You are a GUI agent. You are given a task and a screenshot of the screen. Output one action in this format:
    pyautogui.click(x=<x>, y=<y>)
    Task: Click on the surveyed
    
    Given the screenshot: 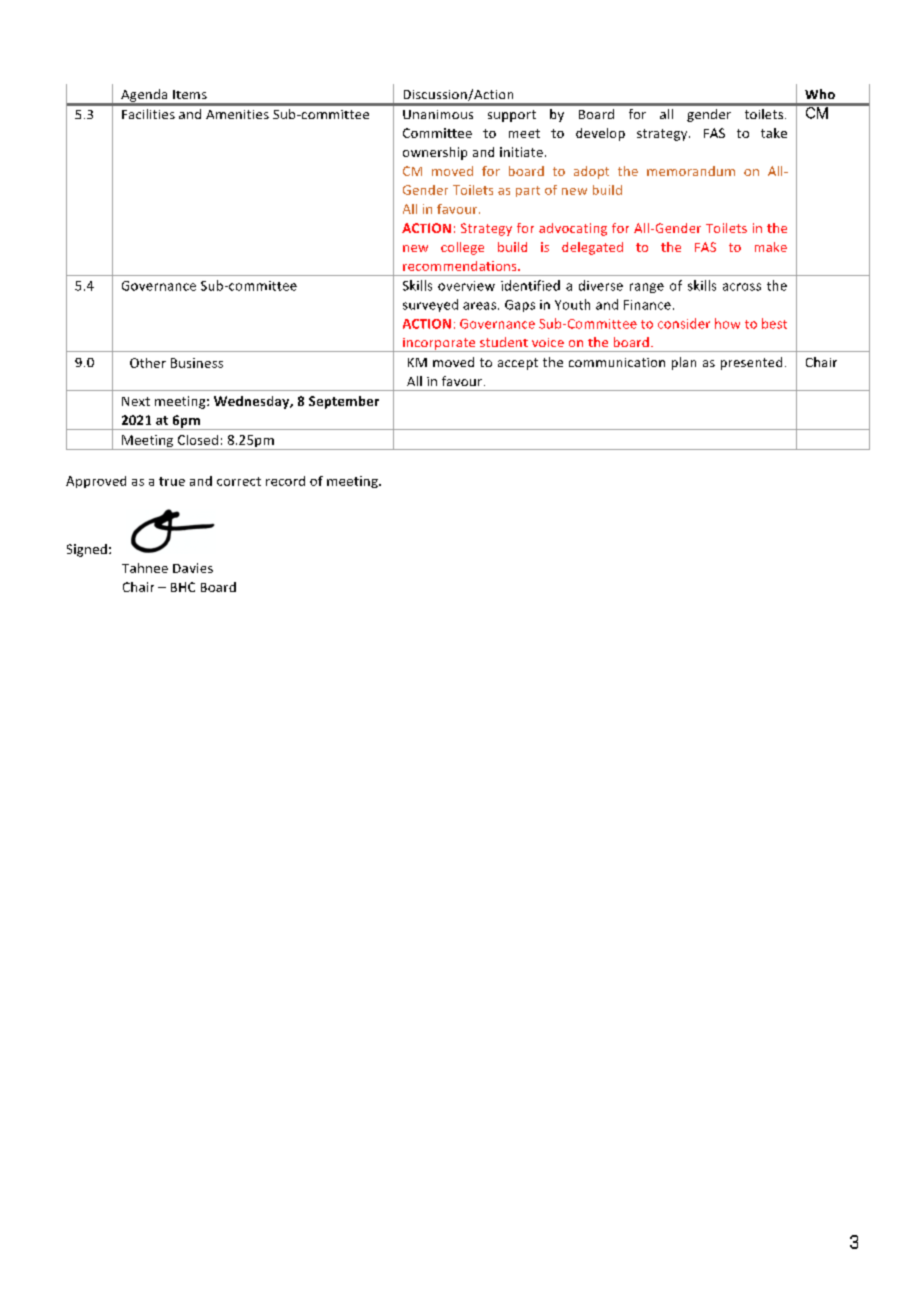 What is the action you would take?
    pyautogui.click(x=430, y=305)
